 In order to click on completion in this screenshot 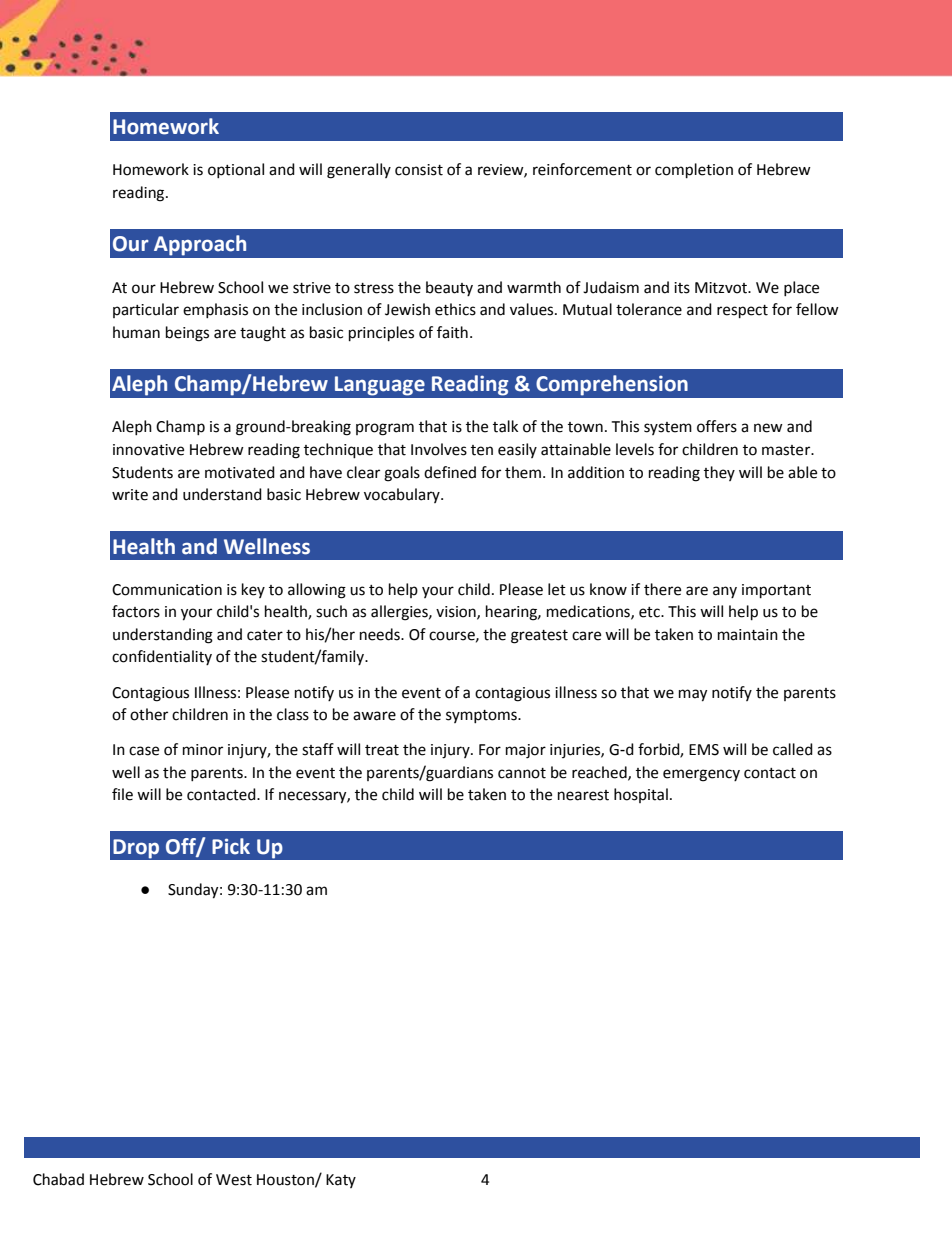, I will do `click(694, 171)`.
